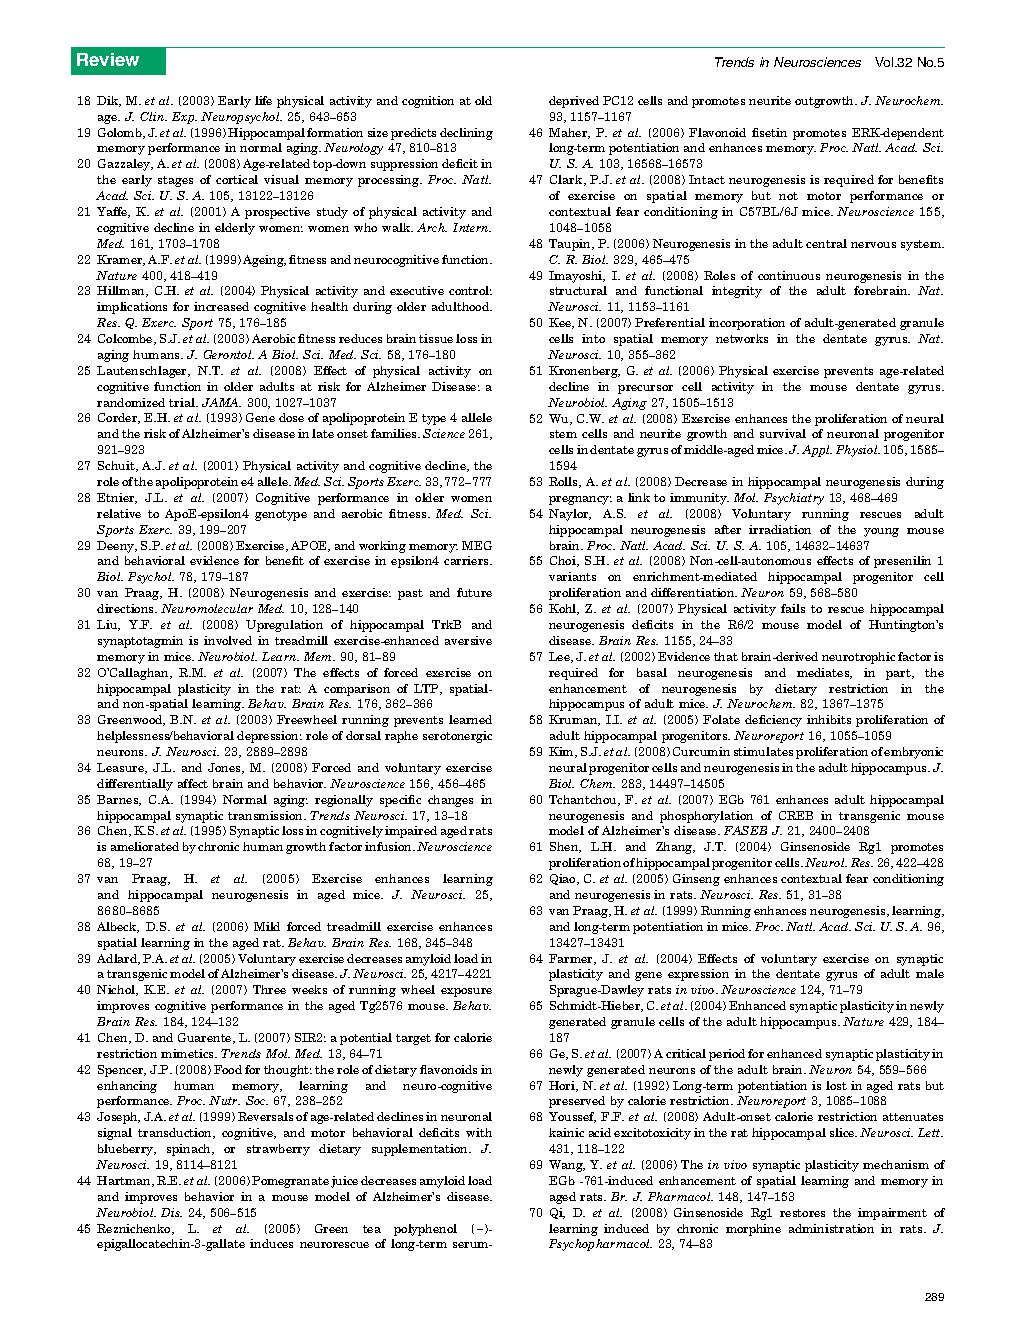 The height and width of the screenshot is (1332, 1028). I want to click on Choi, so click(564, 561).
